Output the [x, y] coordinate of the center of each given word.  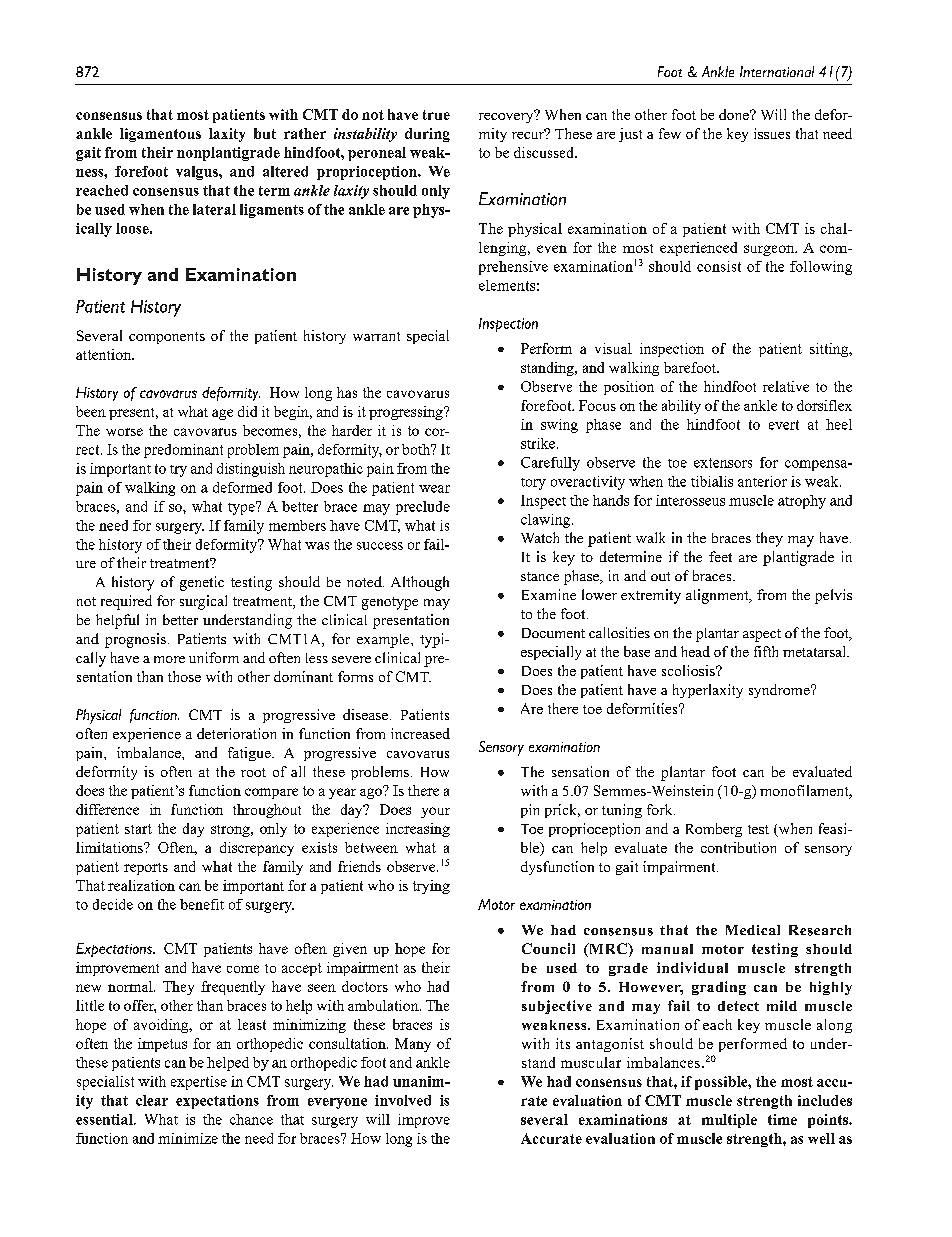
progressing [407, 413]
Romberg [714, 830]
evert [784, 425]
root [253, 772]
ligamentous [160, 135]
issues [772, 133]
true [436, 115]
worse [124, 432]
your [435, 812]
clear [152, 1100]
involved [403, 1100]
